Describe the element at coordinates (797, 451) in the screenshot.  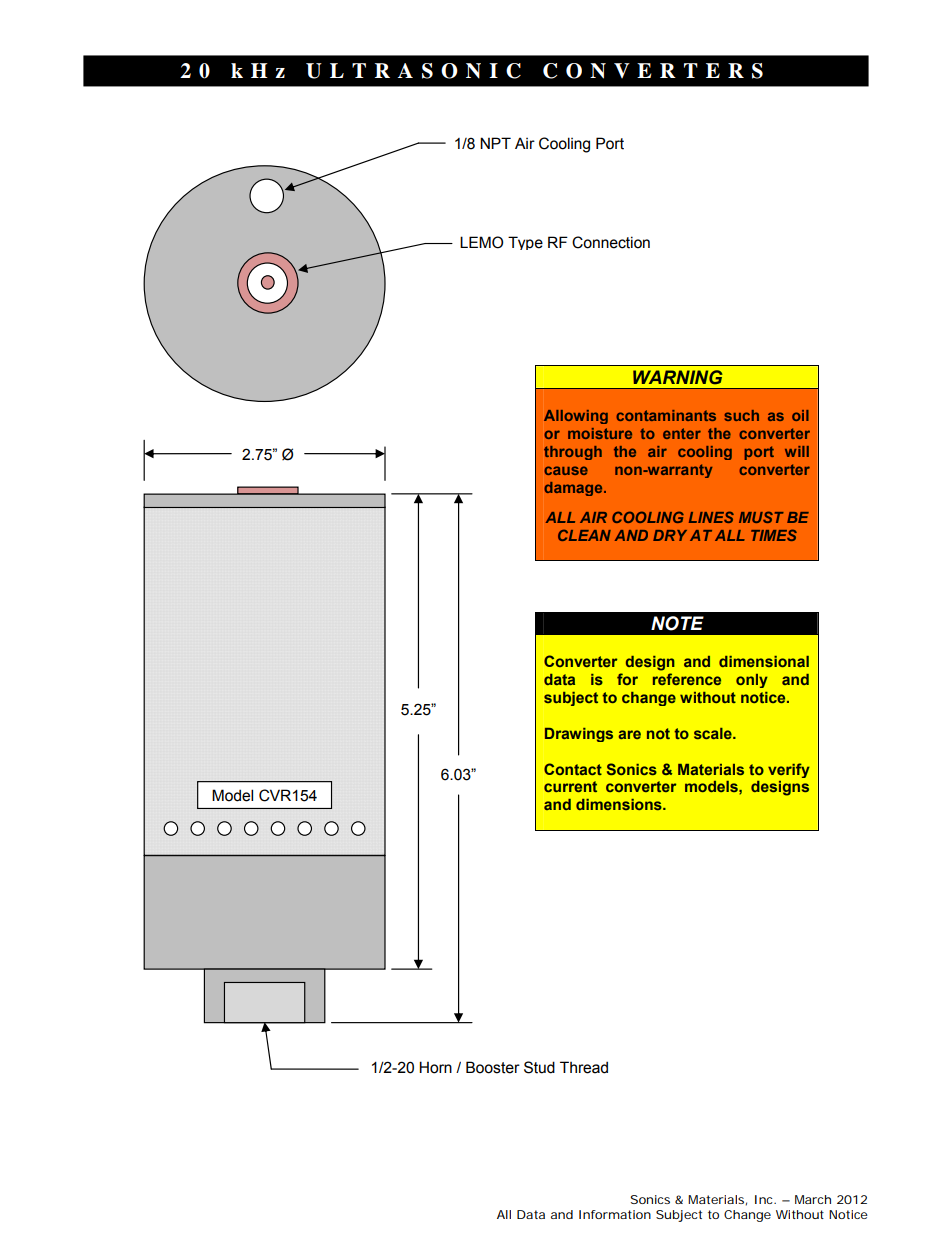
I see `will` at that location.
